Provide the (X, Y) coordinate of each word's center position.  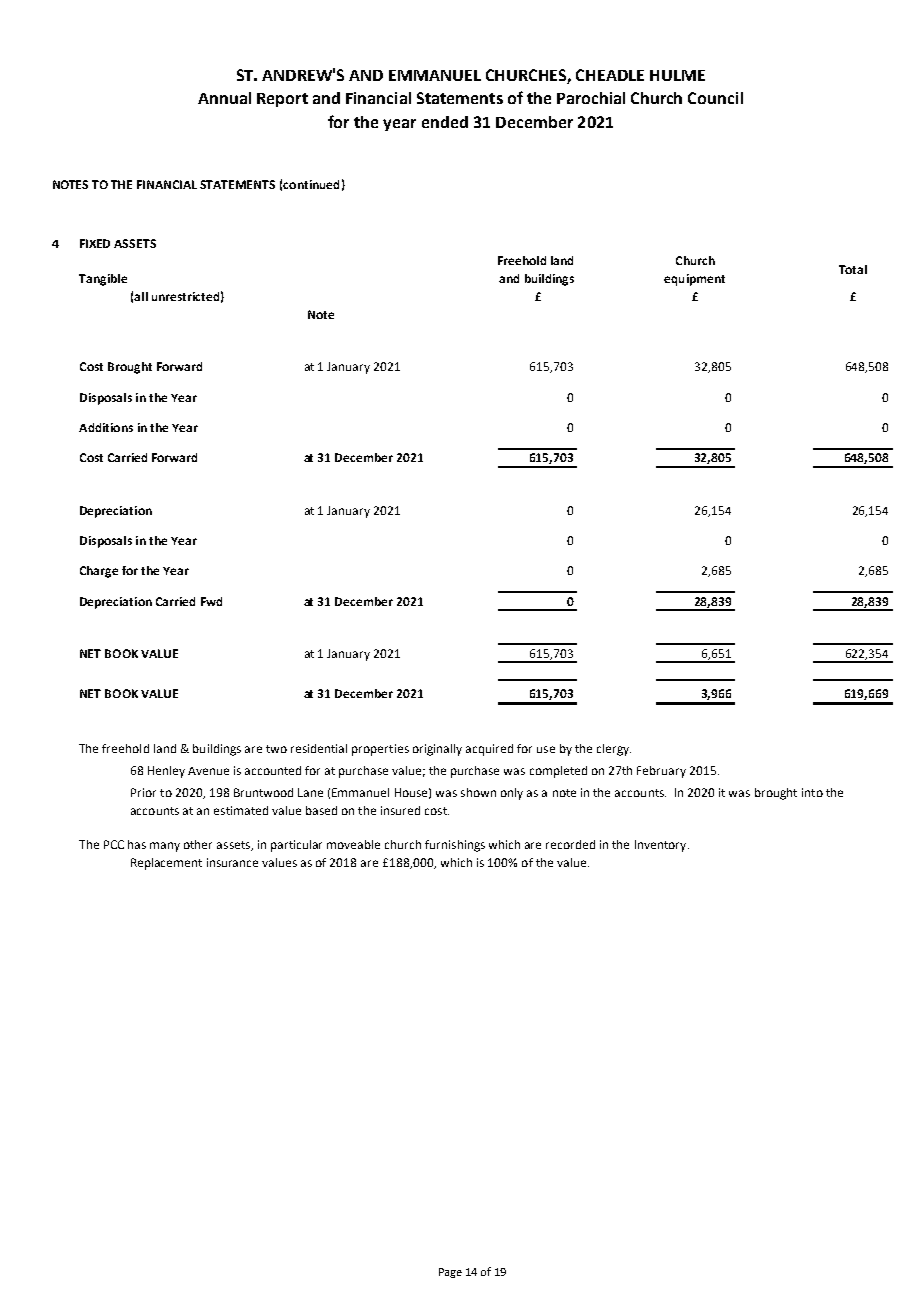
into (812, 792)
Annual (224, 98)
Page (450, 1273)
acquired (489, 750)
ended (445, 122)
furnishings (455, 846)
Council (715, 98)
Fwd (211, 601)
